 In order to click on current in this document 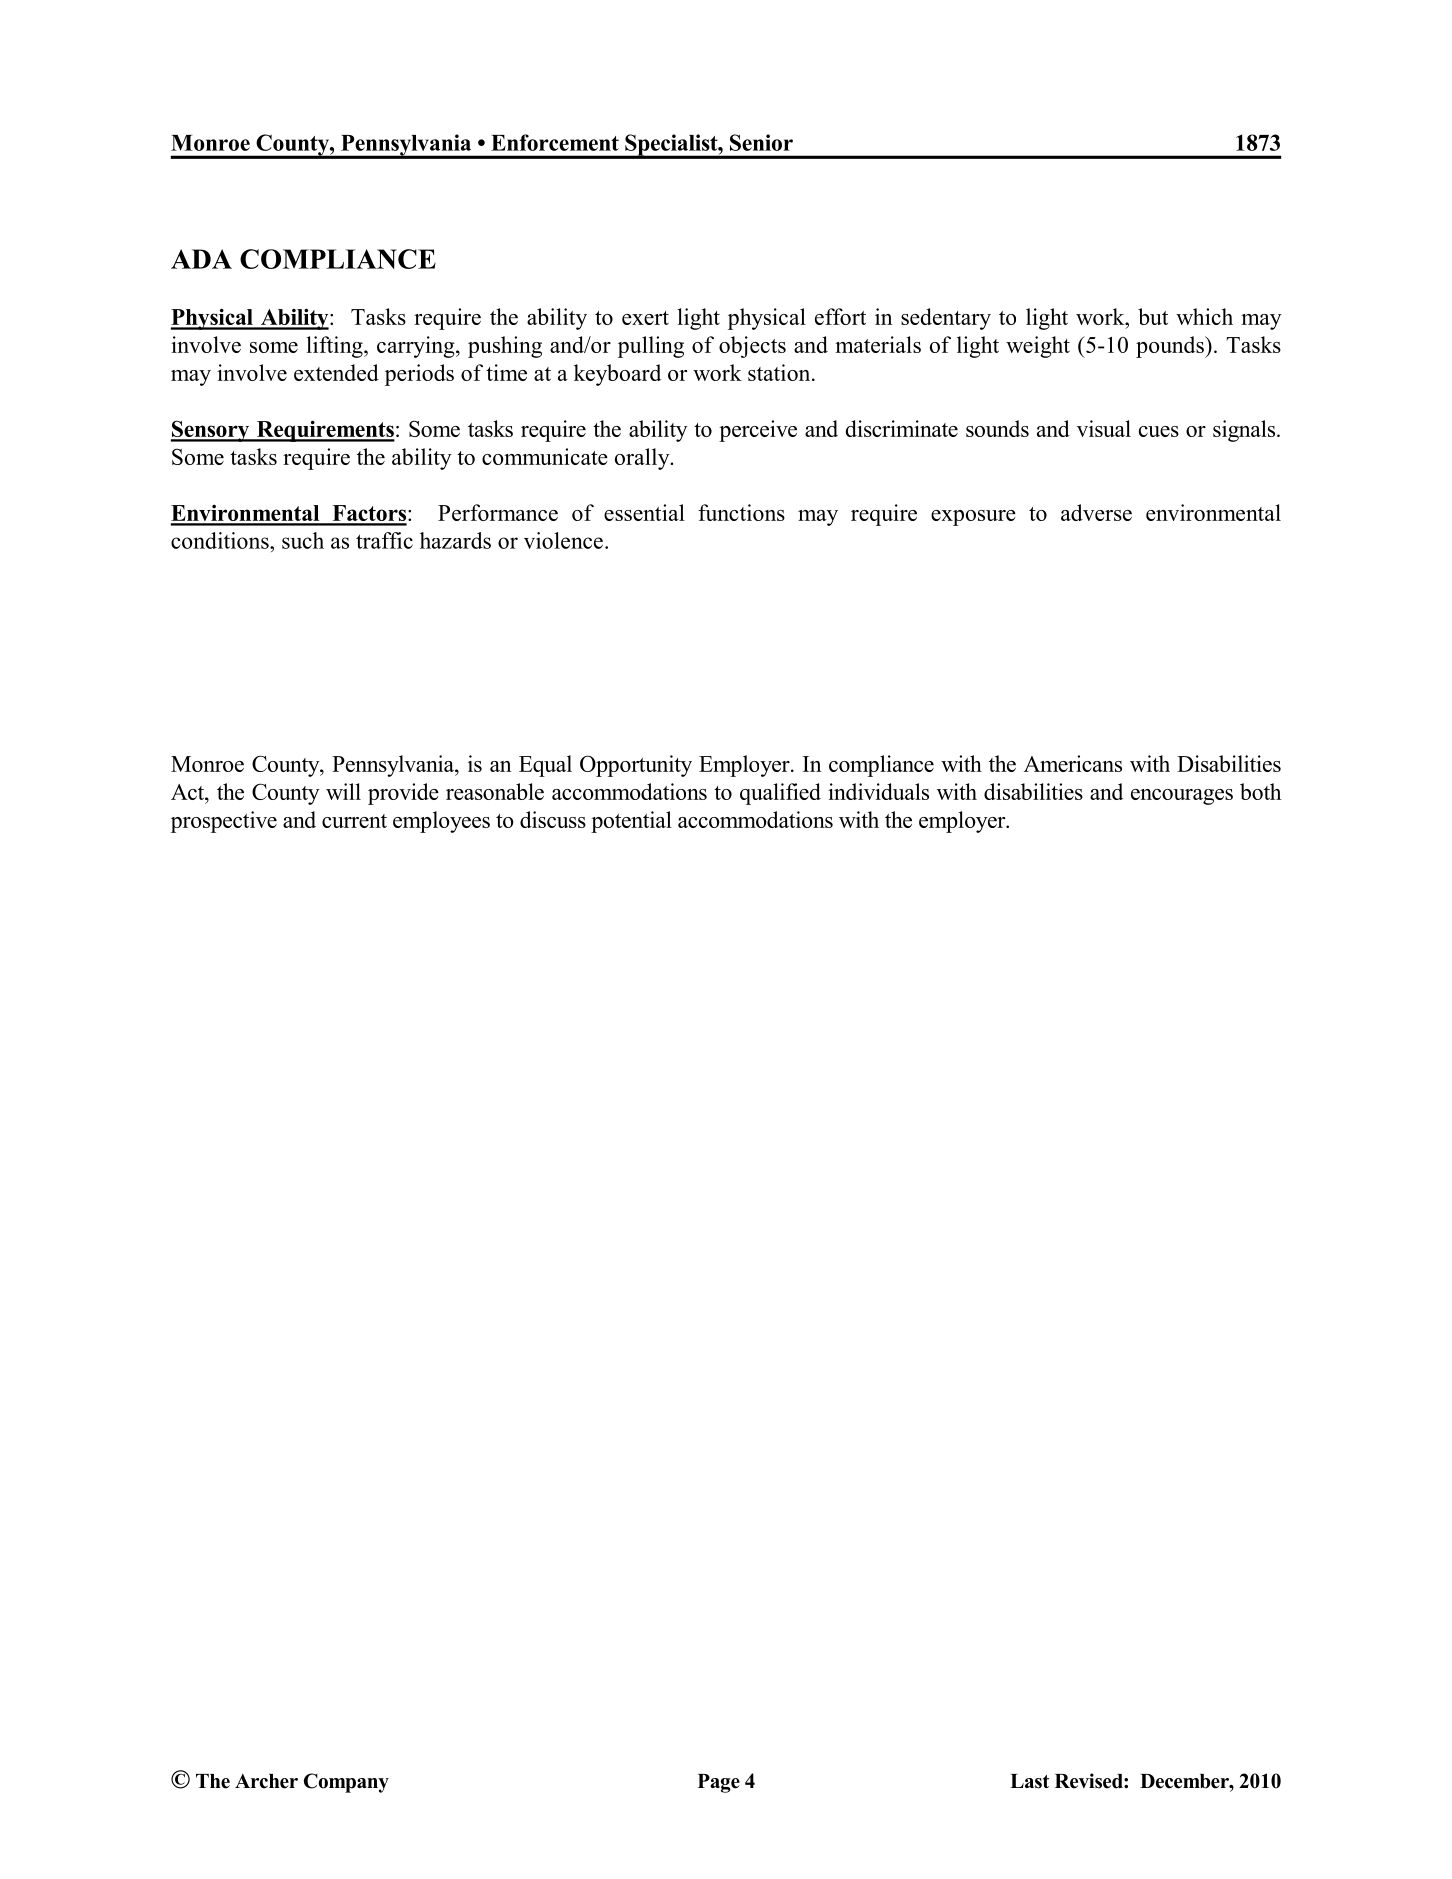, I will do `click(354, 821)`.
